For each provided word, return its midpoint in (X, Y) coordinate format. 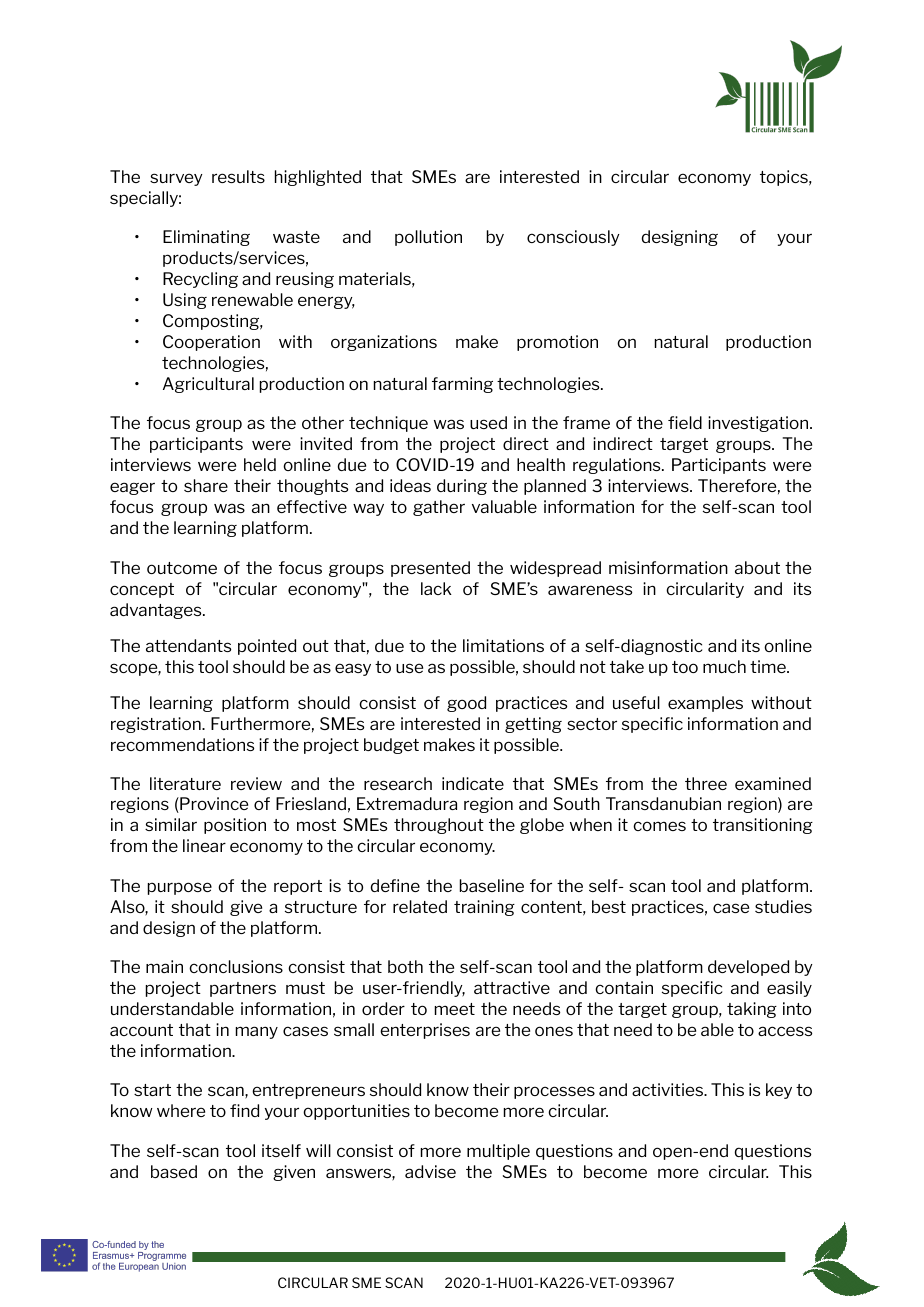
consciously (573, 238)
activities (668, 1089)
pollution (428, 238)
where (181, 1110)
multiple (498, 1152)
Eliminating (206, 238)
